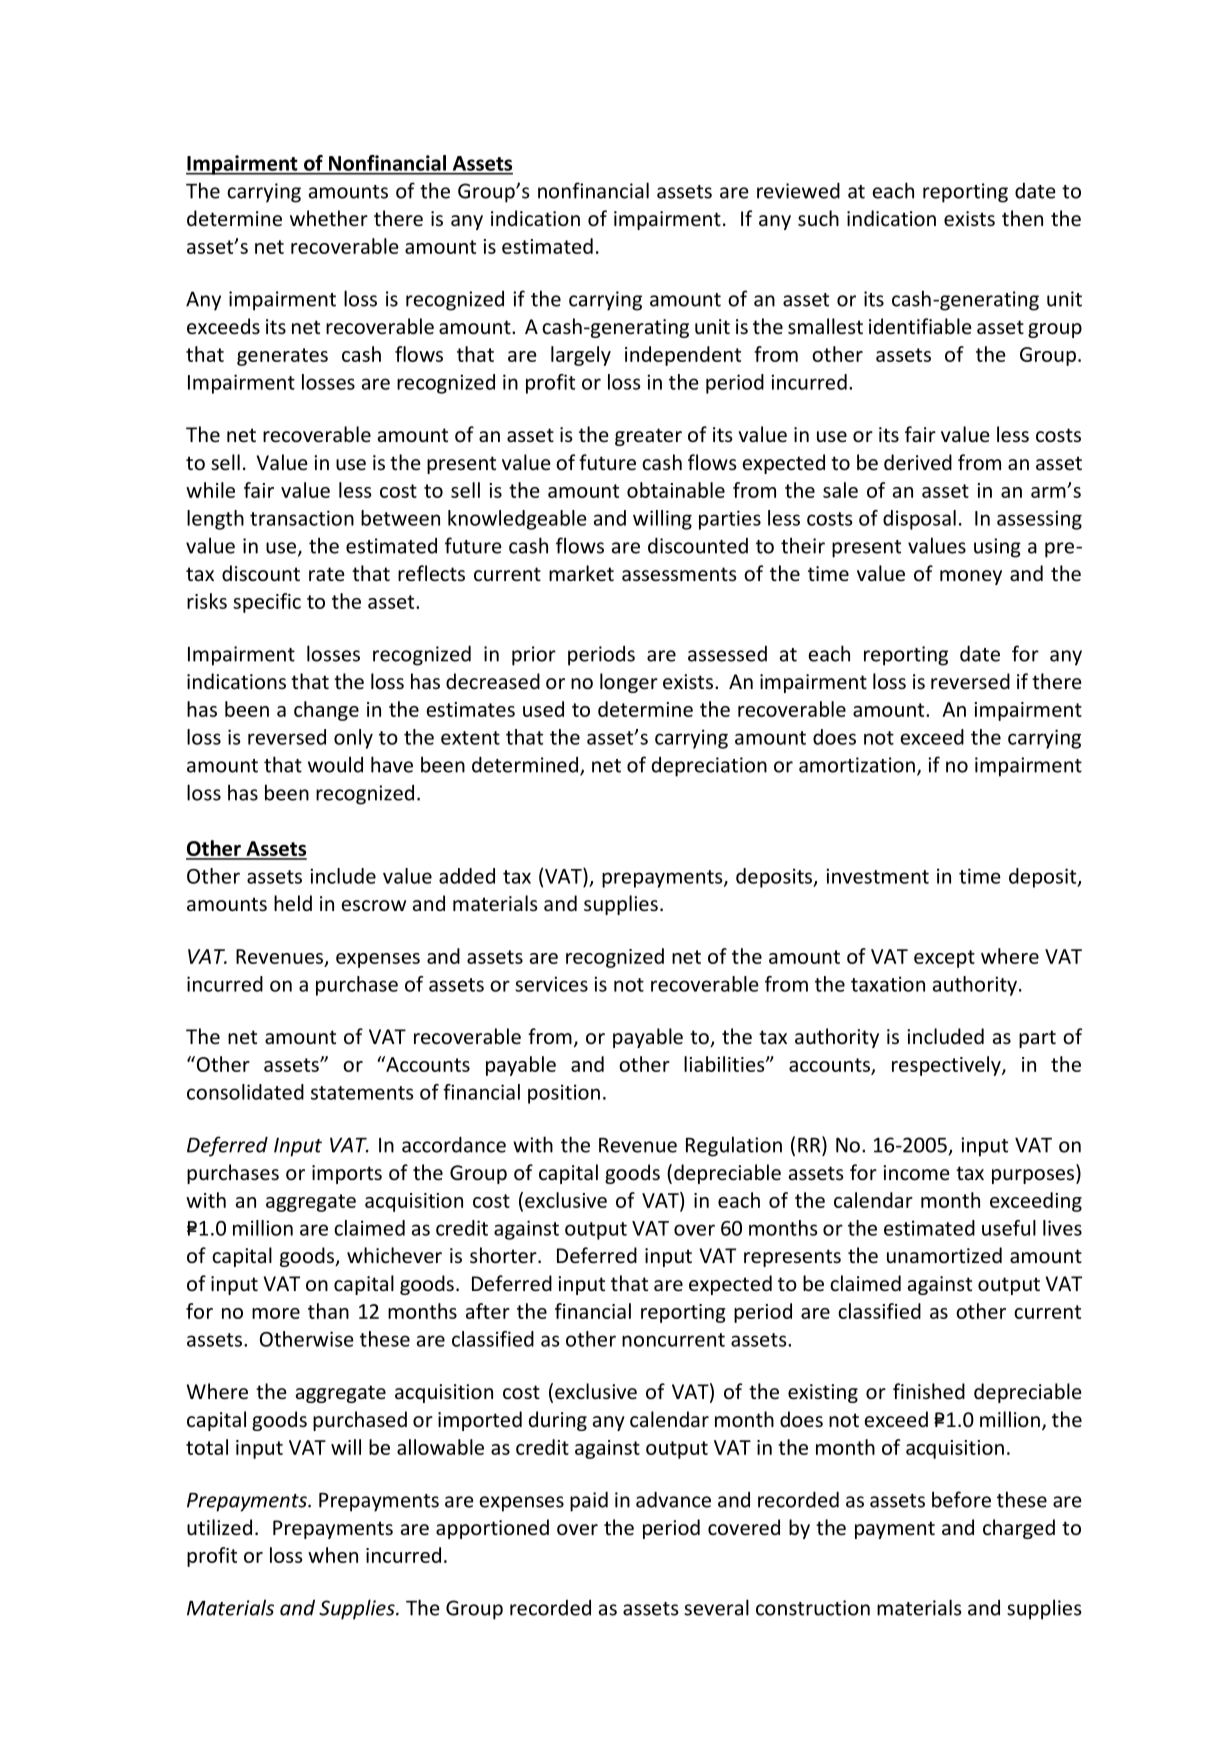 The height and width of the page is (1740, 1231). Describe the element at coordinates (683, 356) in the page. I see `independent` at that location.
